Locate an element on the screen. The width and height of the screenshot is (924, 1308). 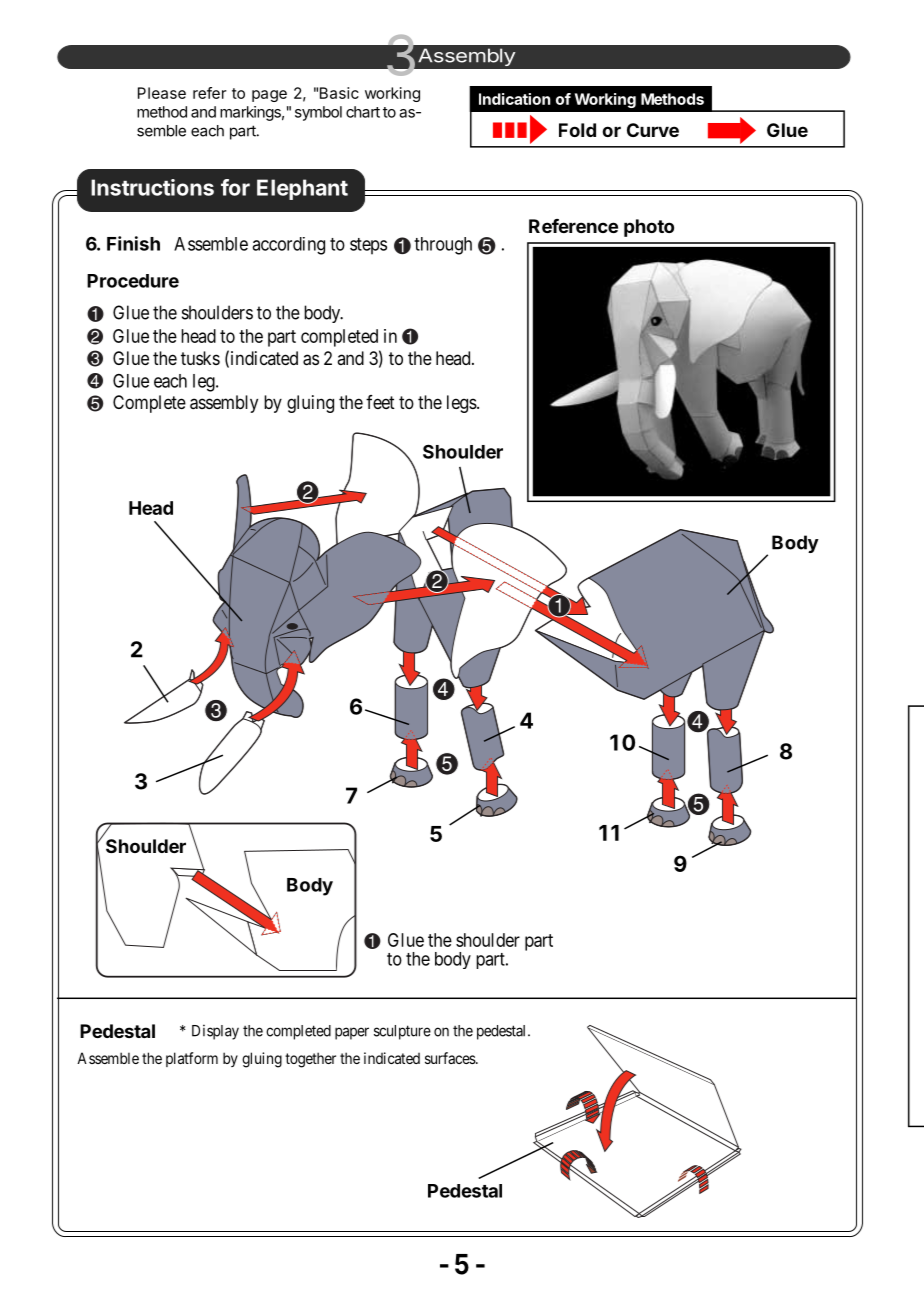
Fold is located at coordinates (577, 130).
